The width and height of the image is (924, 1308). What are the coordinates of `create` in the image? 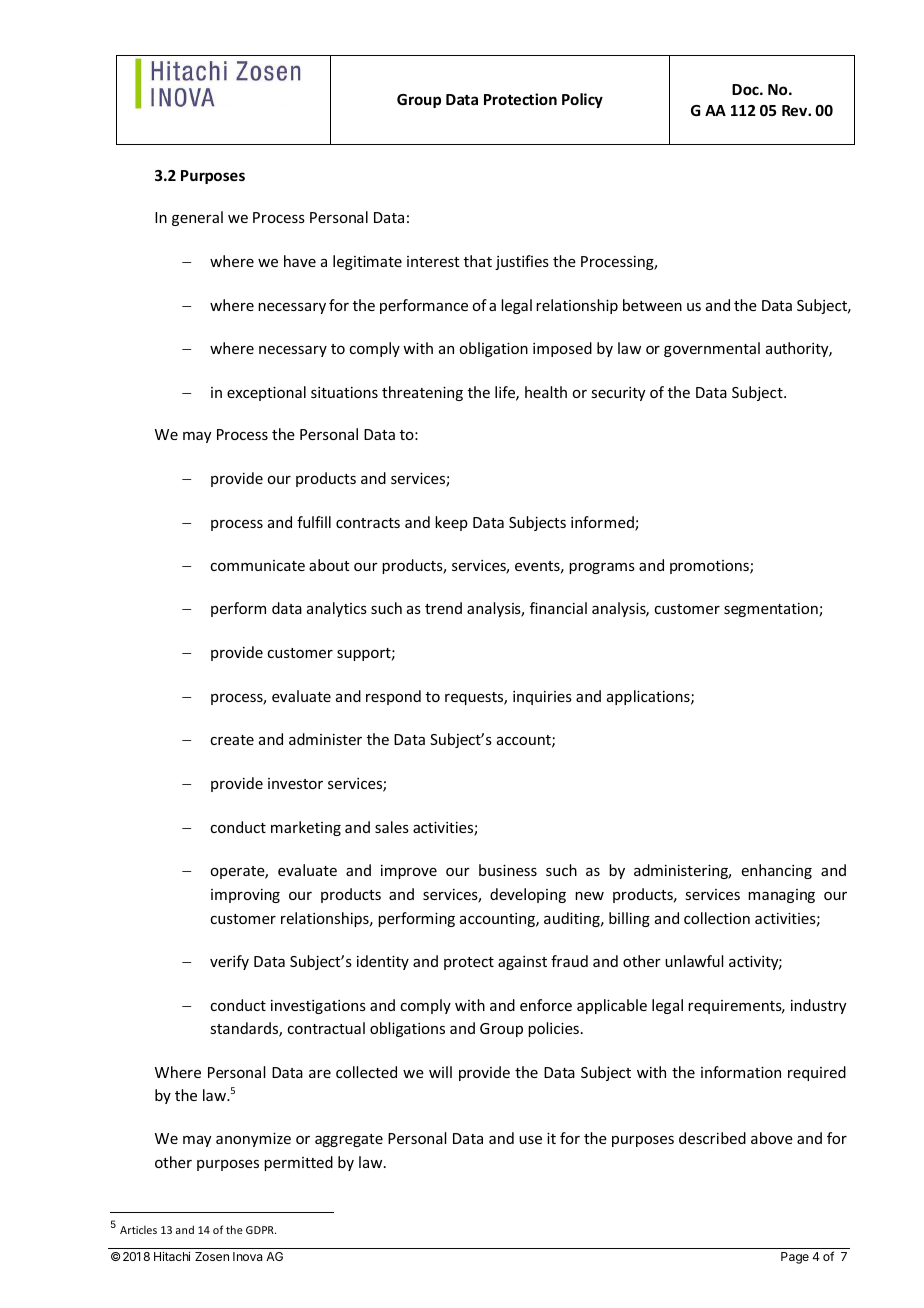 It's located at (232, 740).
